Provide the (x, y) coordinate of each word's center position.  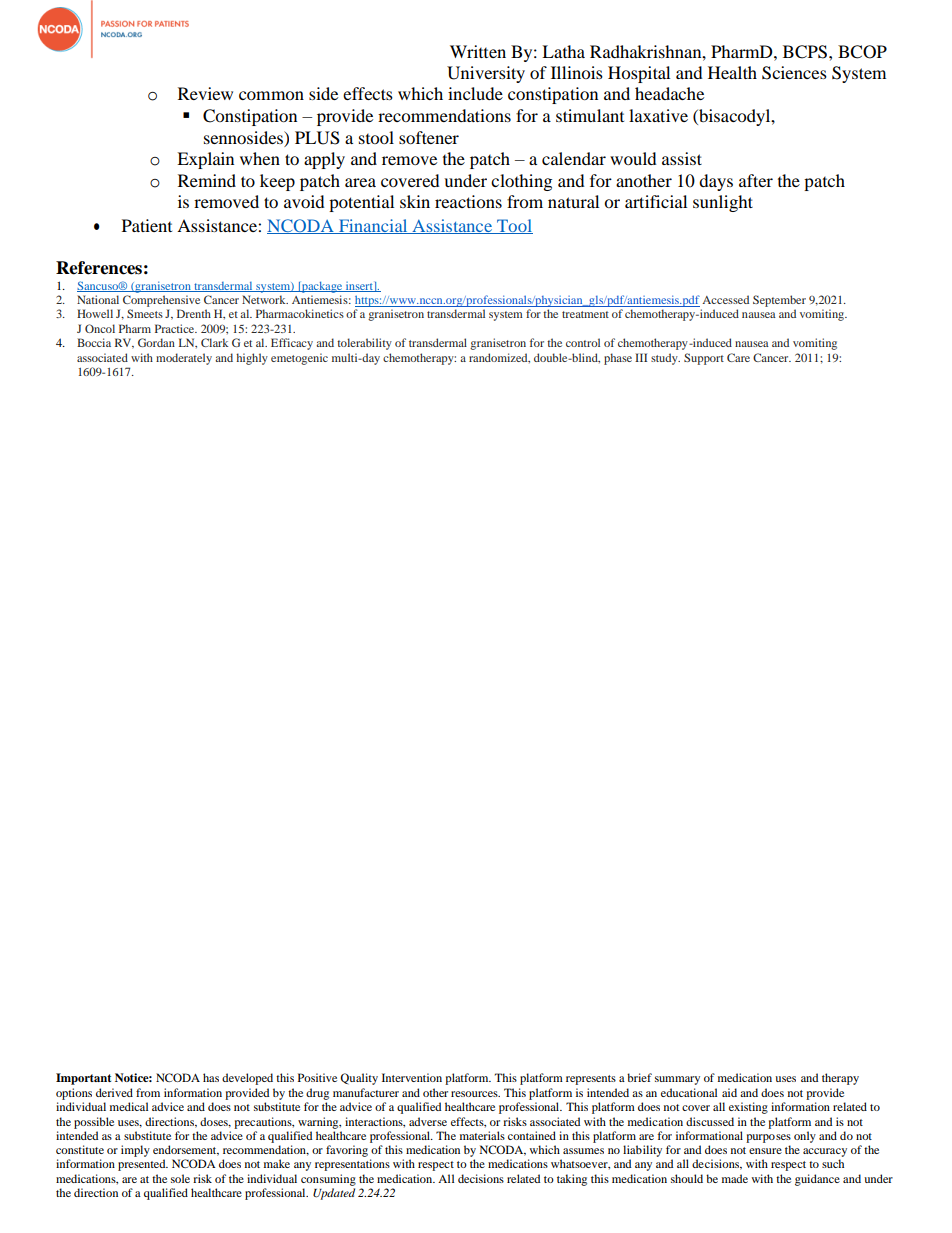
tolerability (364, 344)
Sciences (794, 73)
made (735, 1178)
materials (482, 1135)
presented (143, 1165)
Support (704, 359)
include (475, 93)
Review (205, 93)
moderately (184, 359)
